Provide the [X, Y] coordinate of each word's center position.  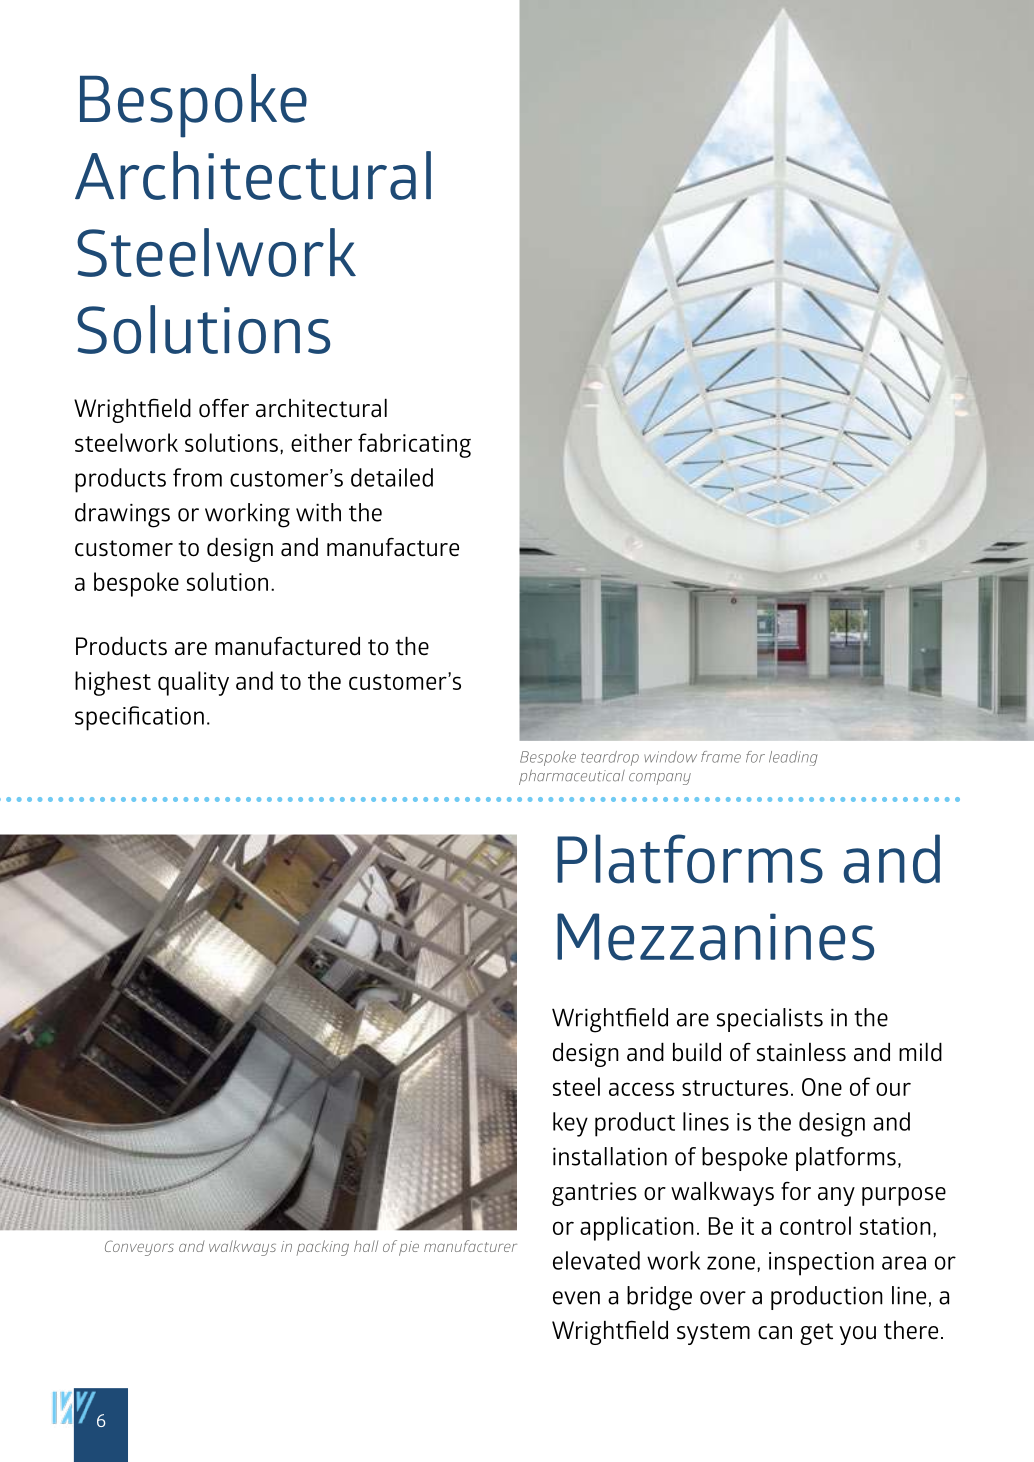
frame [721, 757]
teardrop [610, 758]
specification [139, 718]
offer [224, 408]
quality [193, 683]
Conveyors [139, 1248]
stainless [801, 1052]
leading [793, 758]
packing [323, 1248]
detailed [392, 477]
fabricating [414, 445]
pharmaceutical [572, 777]
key [570, 1124]
